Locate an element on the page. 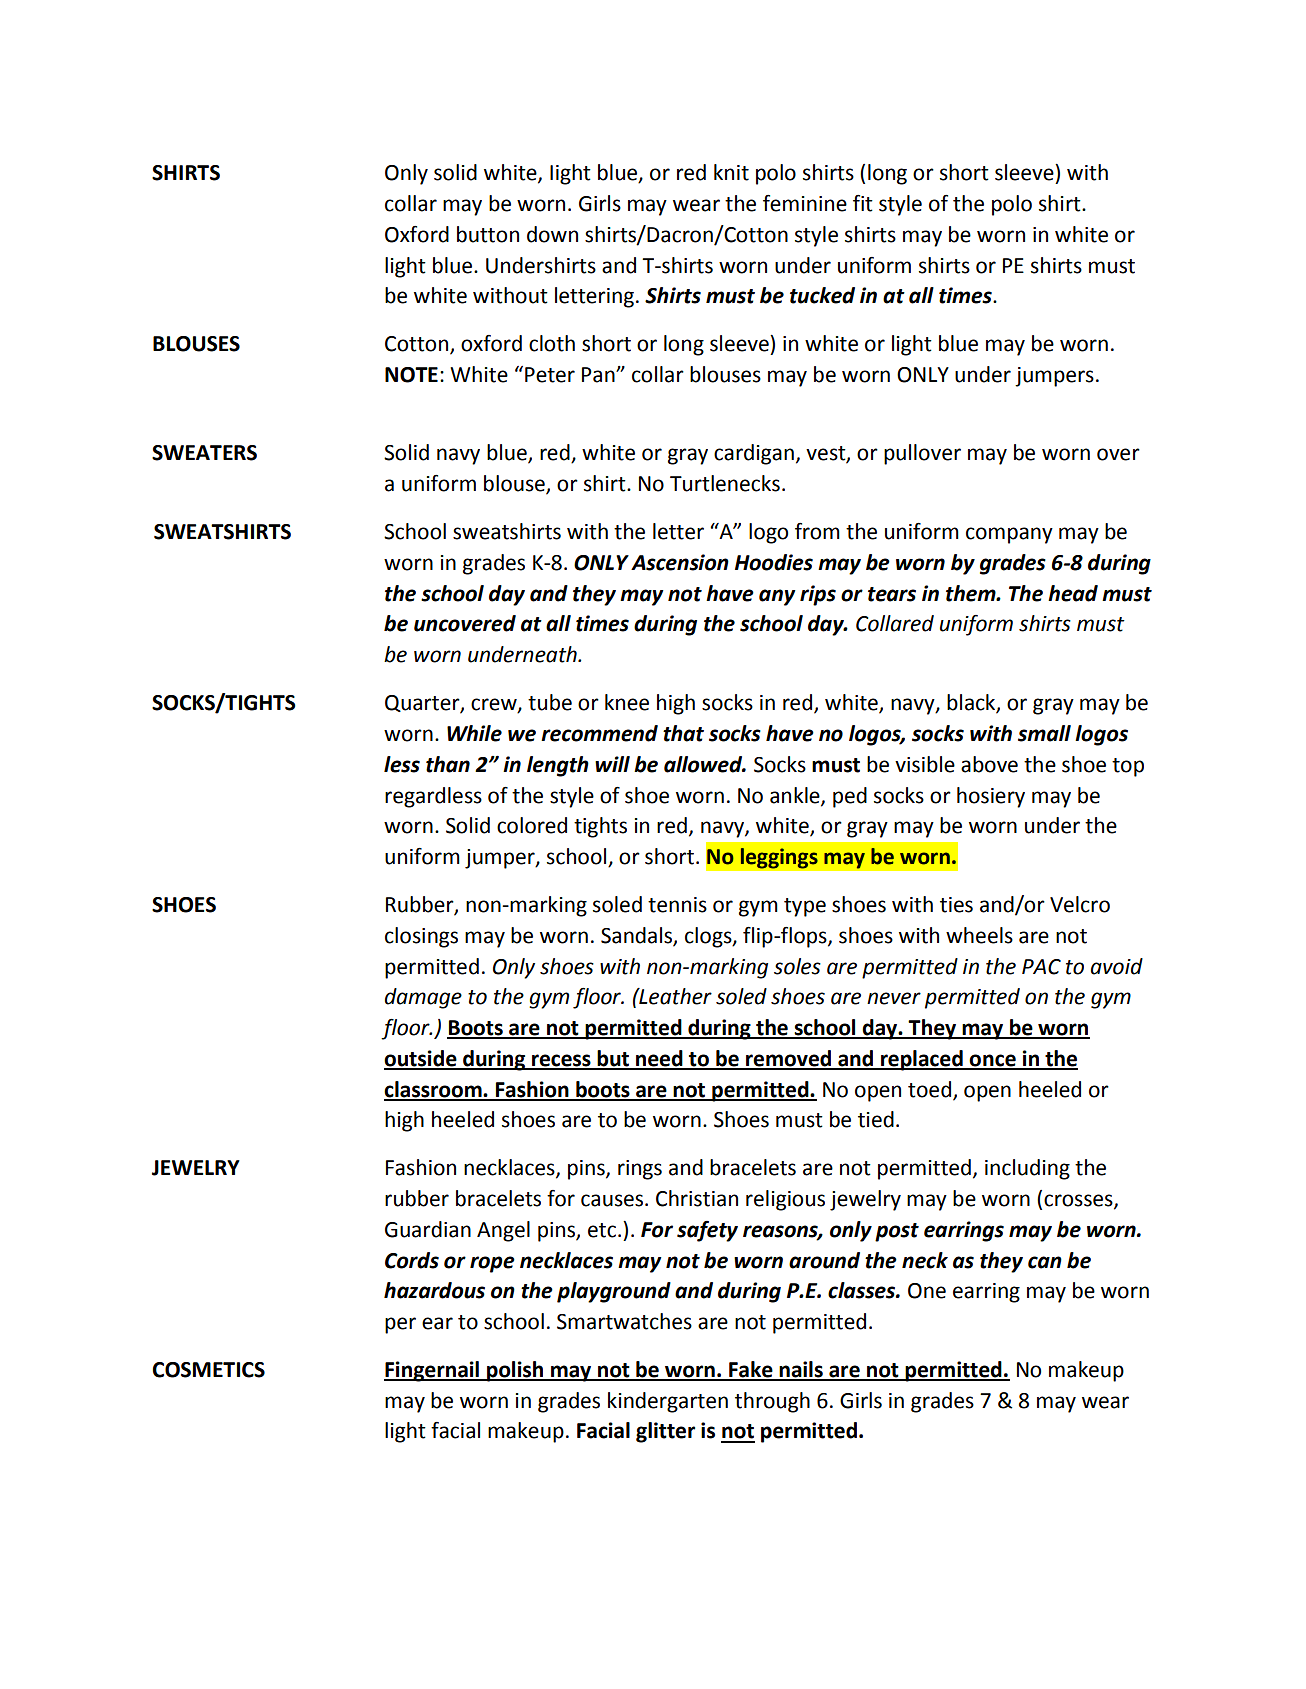 This image has width=1306, height=1689. down is located at coordinates (552, 234).
